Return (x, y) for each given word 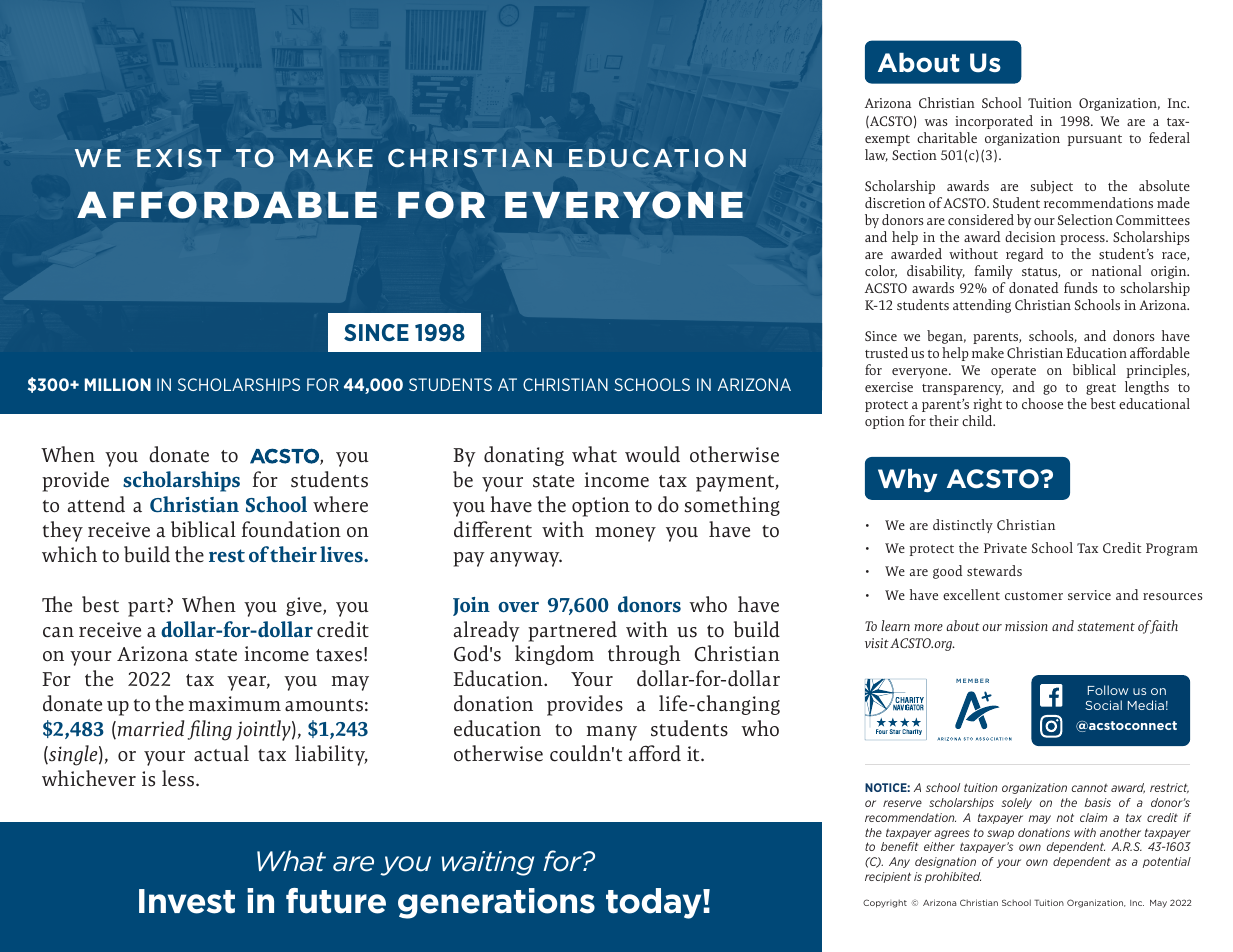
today (655, 903)
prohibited (953, 877)
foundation (291, 529)
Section (914, 155)
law (876, 155)
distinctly (963, 526)
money (625, 534)
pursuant (1095, 140)
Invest (187, 901)
